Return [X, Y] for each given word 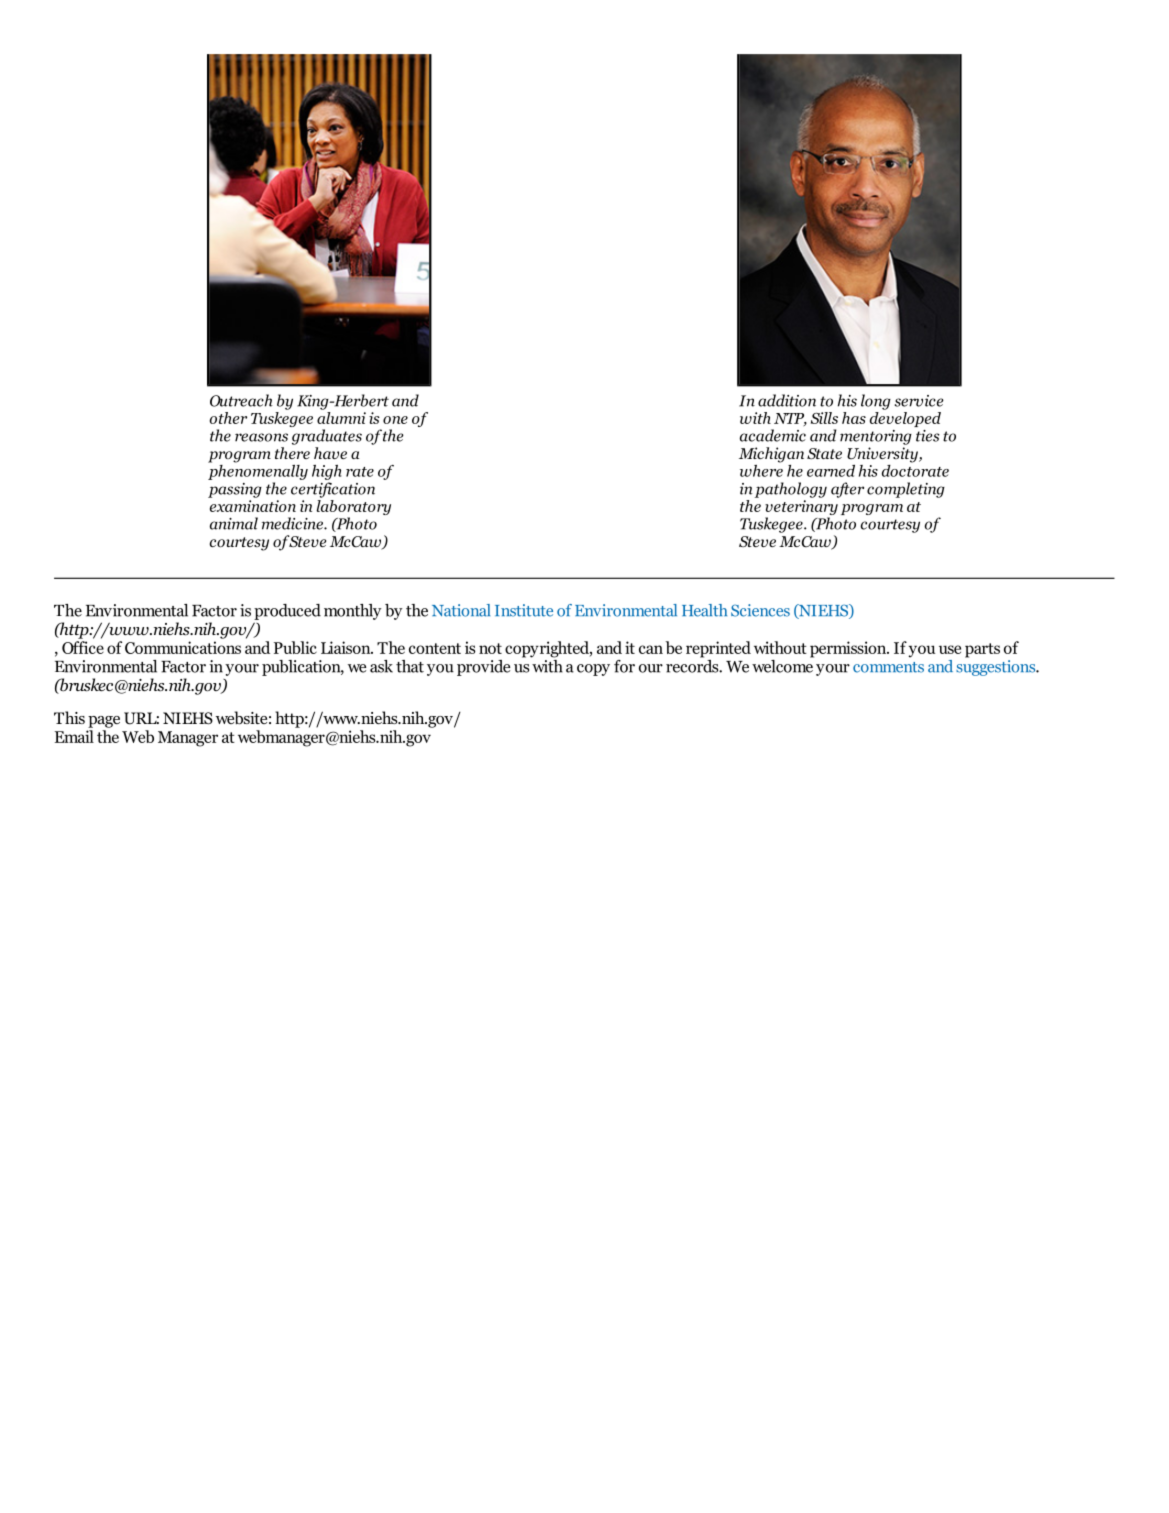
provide [483, 668]
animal [234, 523]
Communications [183, 647]
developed [905, 418]
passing [235, 490]
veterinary [801, 509]
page [104, 722]
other [228, 418]
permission [849, 649]
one [395, 420]
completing [906, 490]
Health [704, 610]
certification [333, 490]
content [435, 648]
